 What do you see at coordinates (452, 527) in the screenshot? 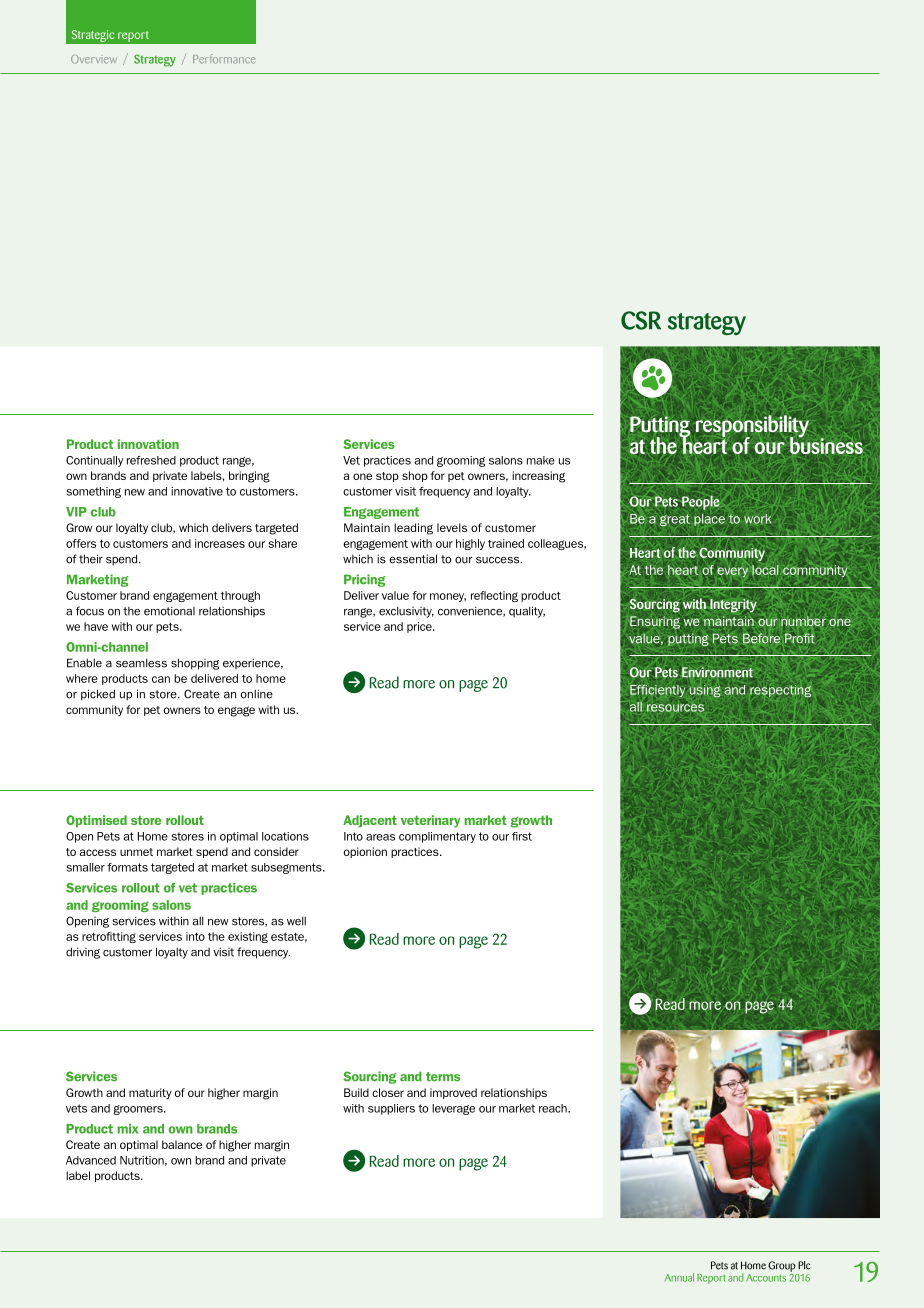
I see `levels` at bounding box center [452, 527].
